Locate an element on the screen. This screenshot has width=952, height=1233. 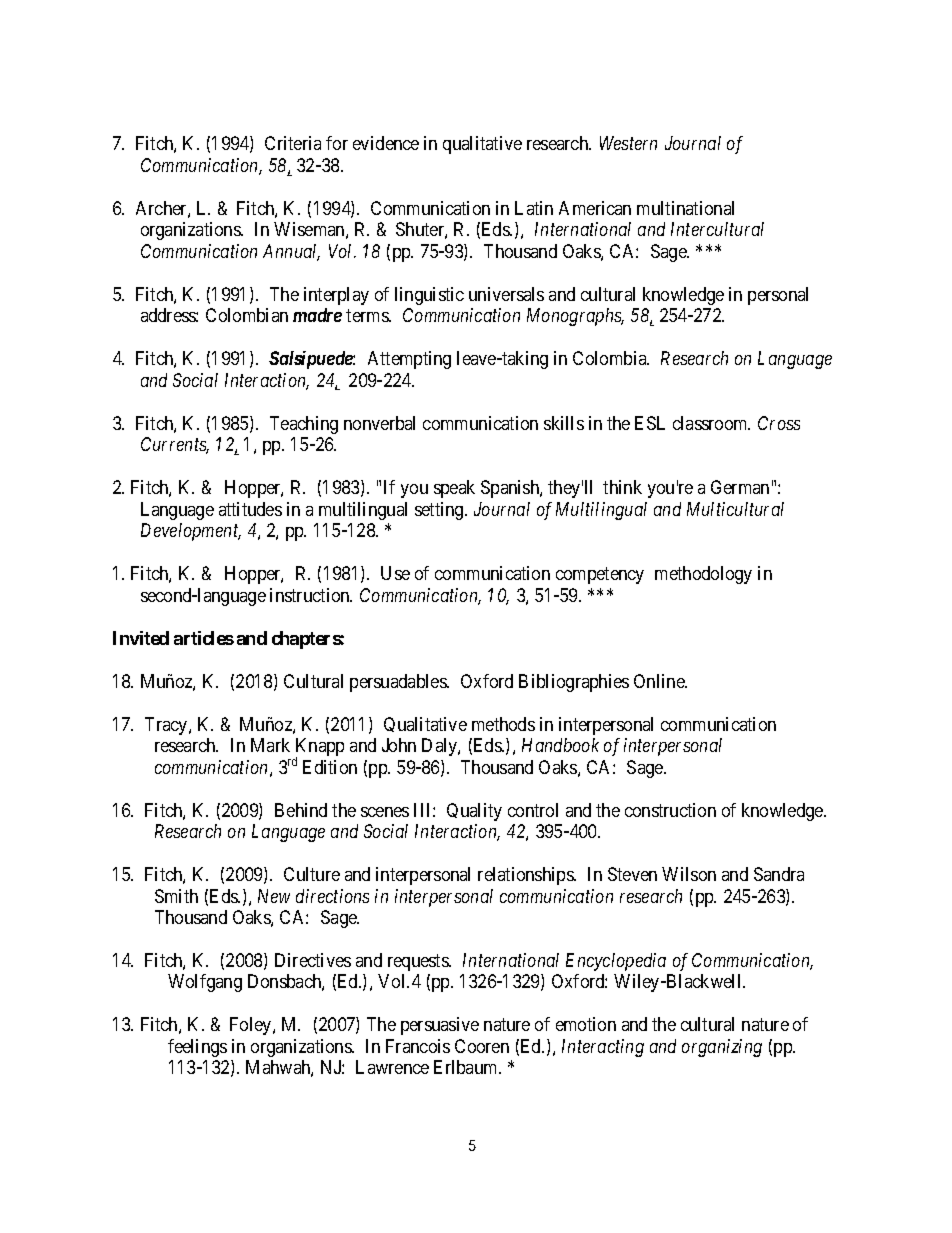
multinational is located at coordinates (685, 208).
